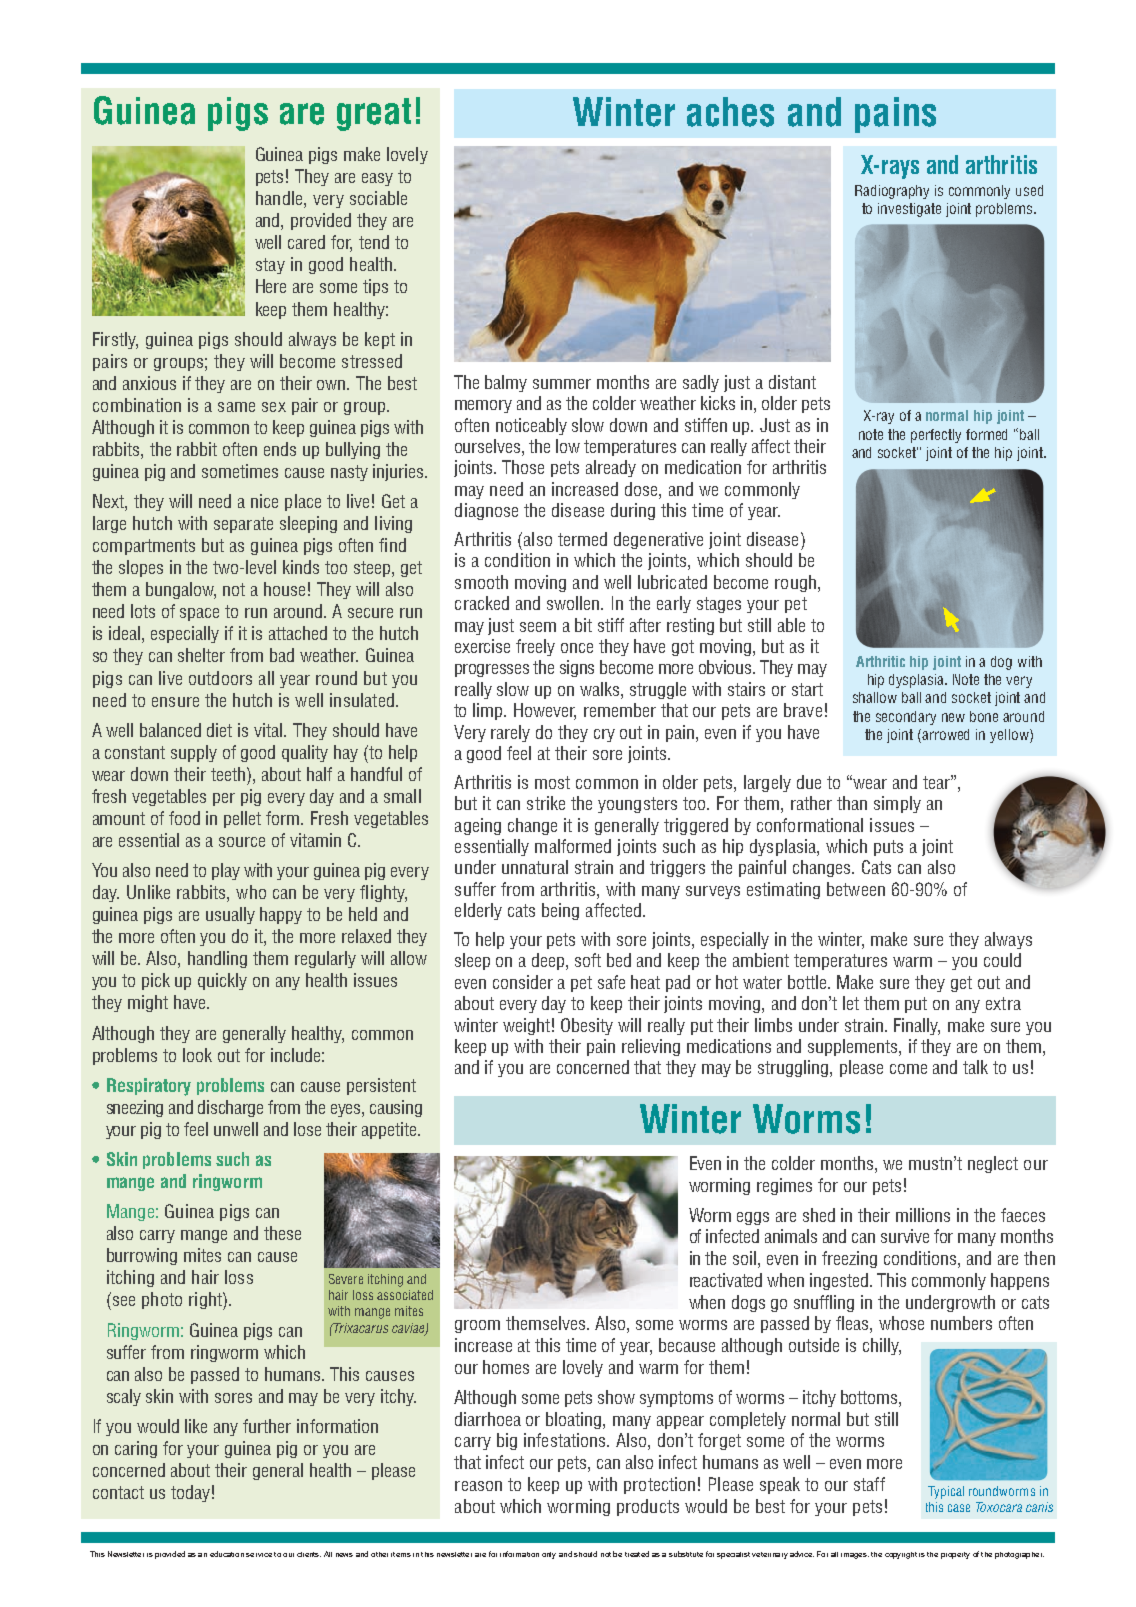 The height and width of the image is (1607, 1136). What do you see at coordinates (888, 848) in the image?
I see `puts` at bounding box center [888, 848].
